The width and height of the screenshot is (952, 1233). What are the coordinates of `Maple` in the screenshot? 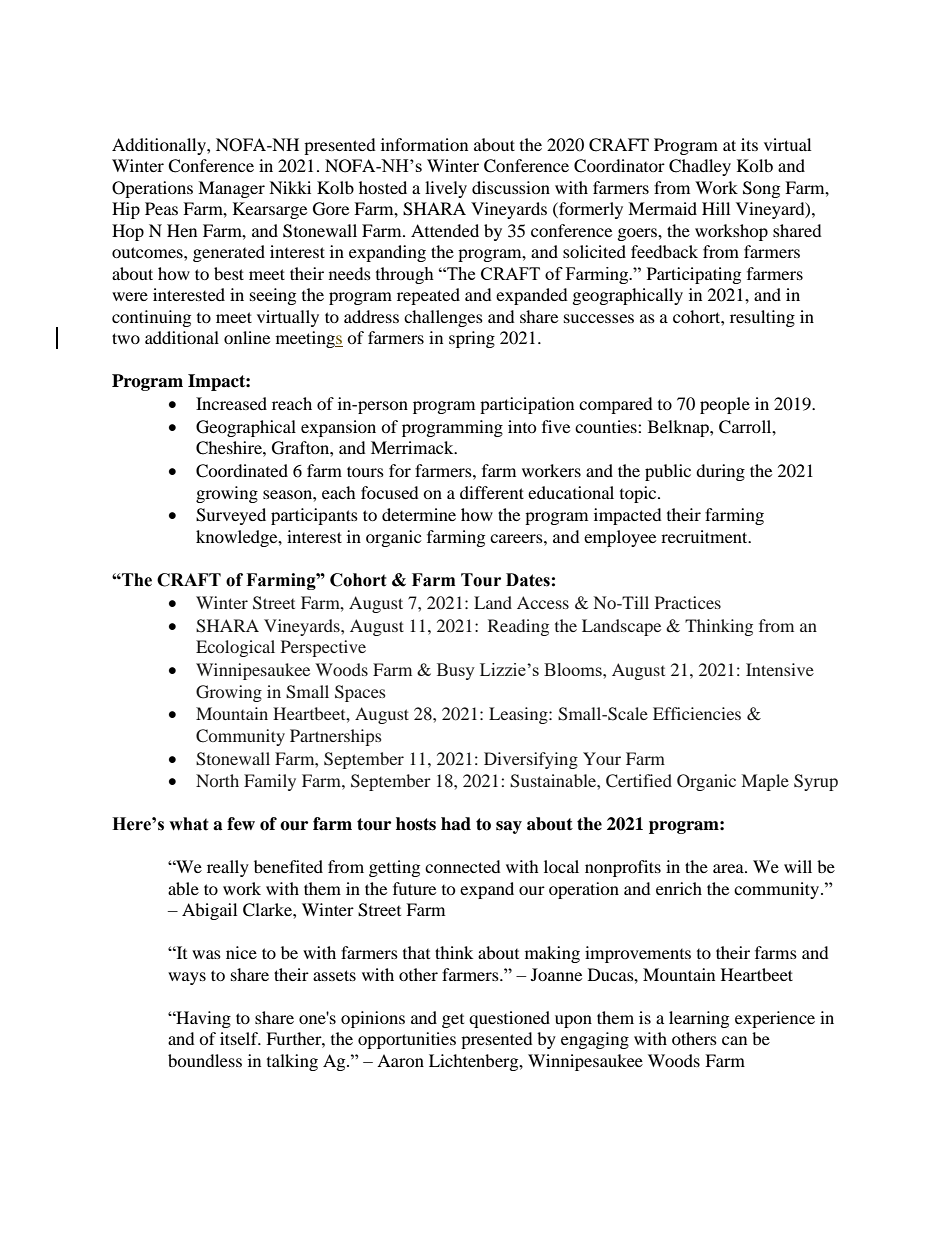 It's located at (765, 782).
